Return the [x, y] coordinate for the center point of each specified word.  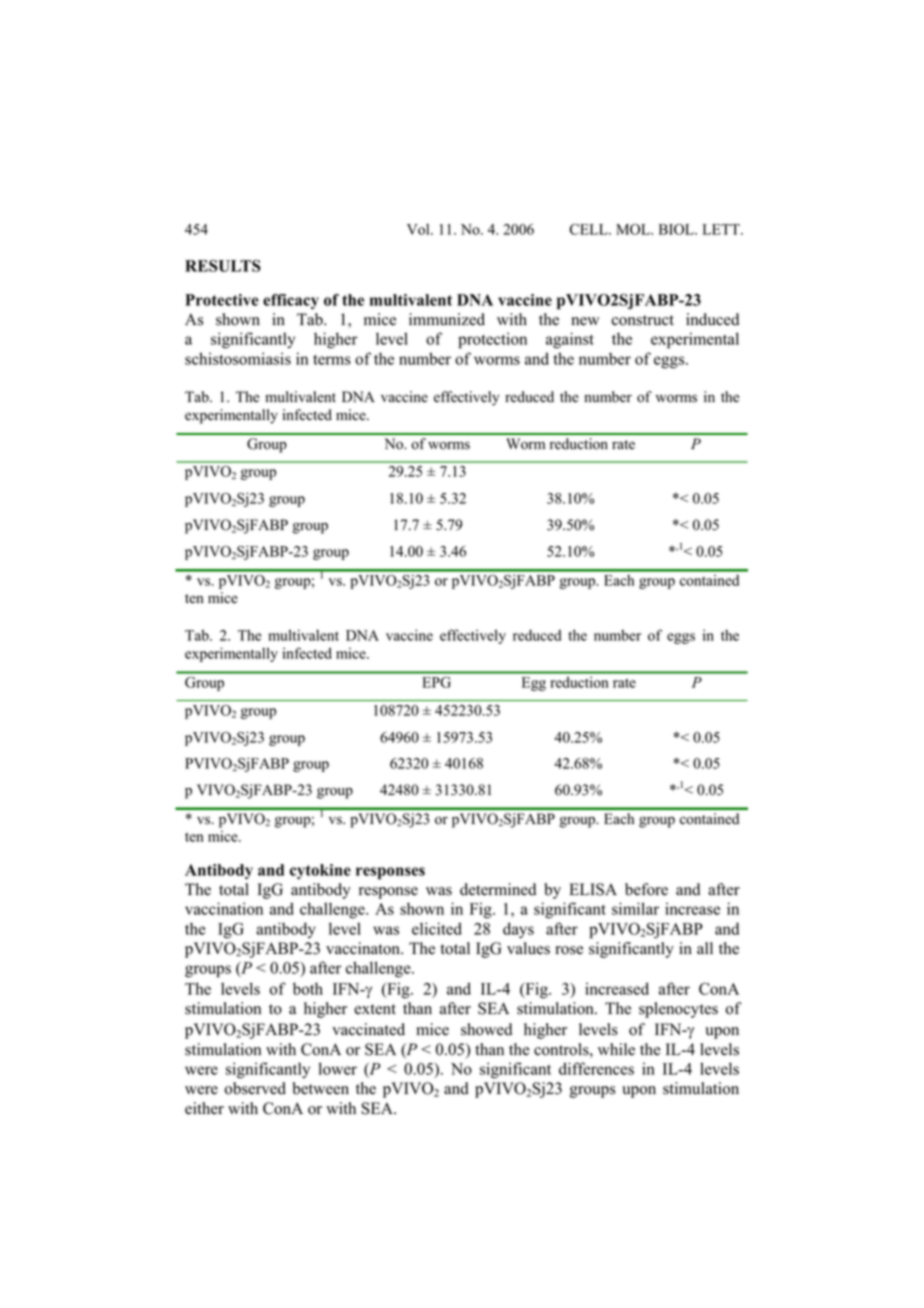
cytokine [320, 871]
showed [486, 1029]
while [616, 1049]
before [646, 889]
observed [255, 1088]
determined [498, 889]
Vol [419, 229]
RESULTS [223, 266]
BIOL [677, 229]
